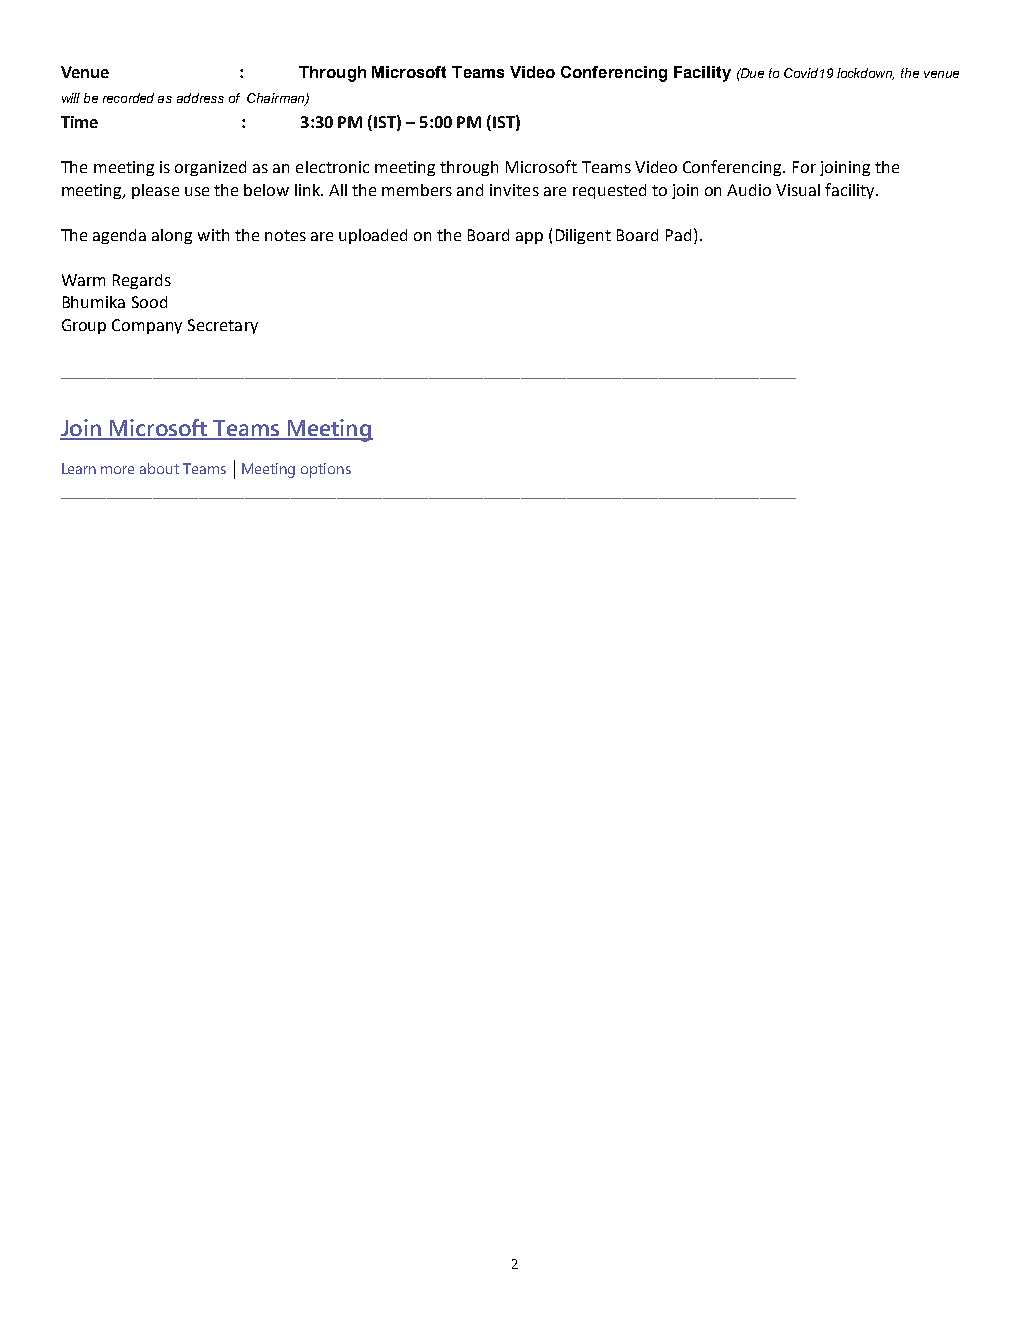 This screenshot has width=1029, height=1332. What do you see at coordinates (529, 238) in the screenshot?
I see `app` at bounding box center [529, 238].
